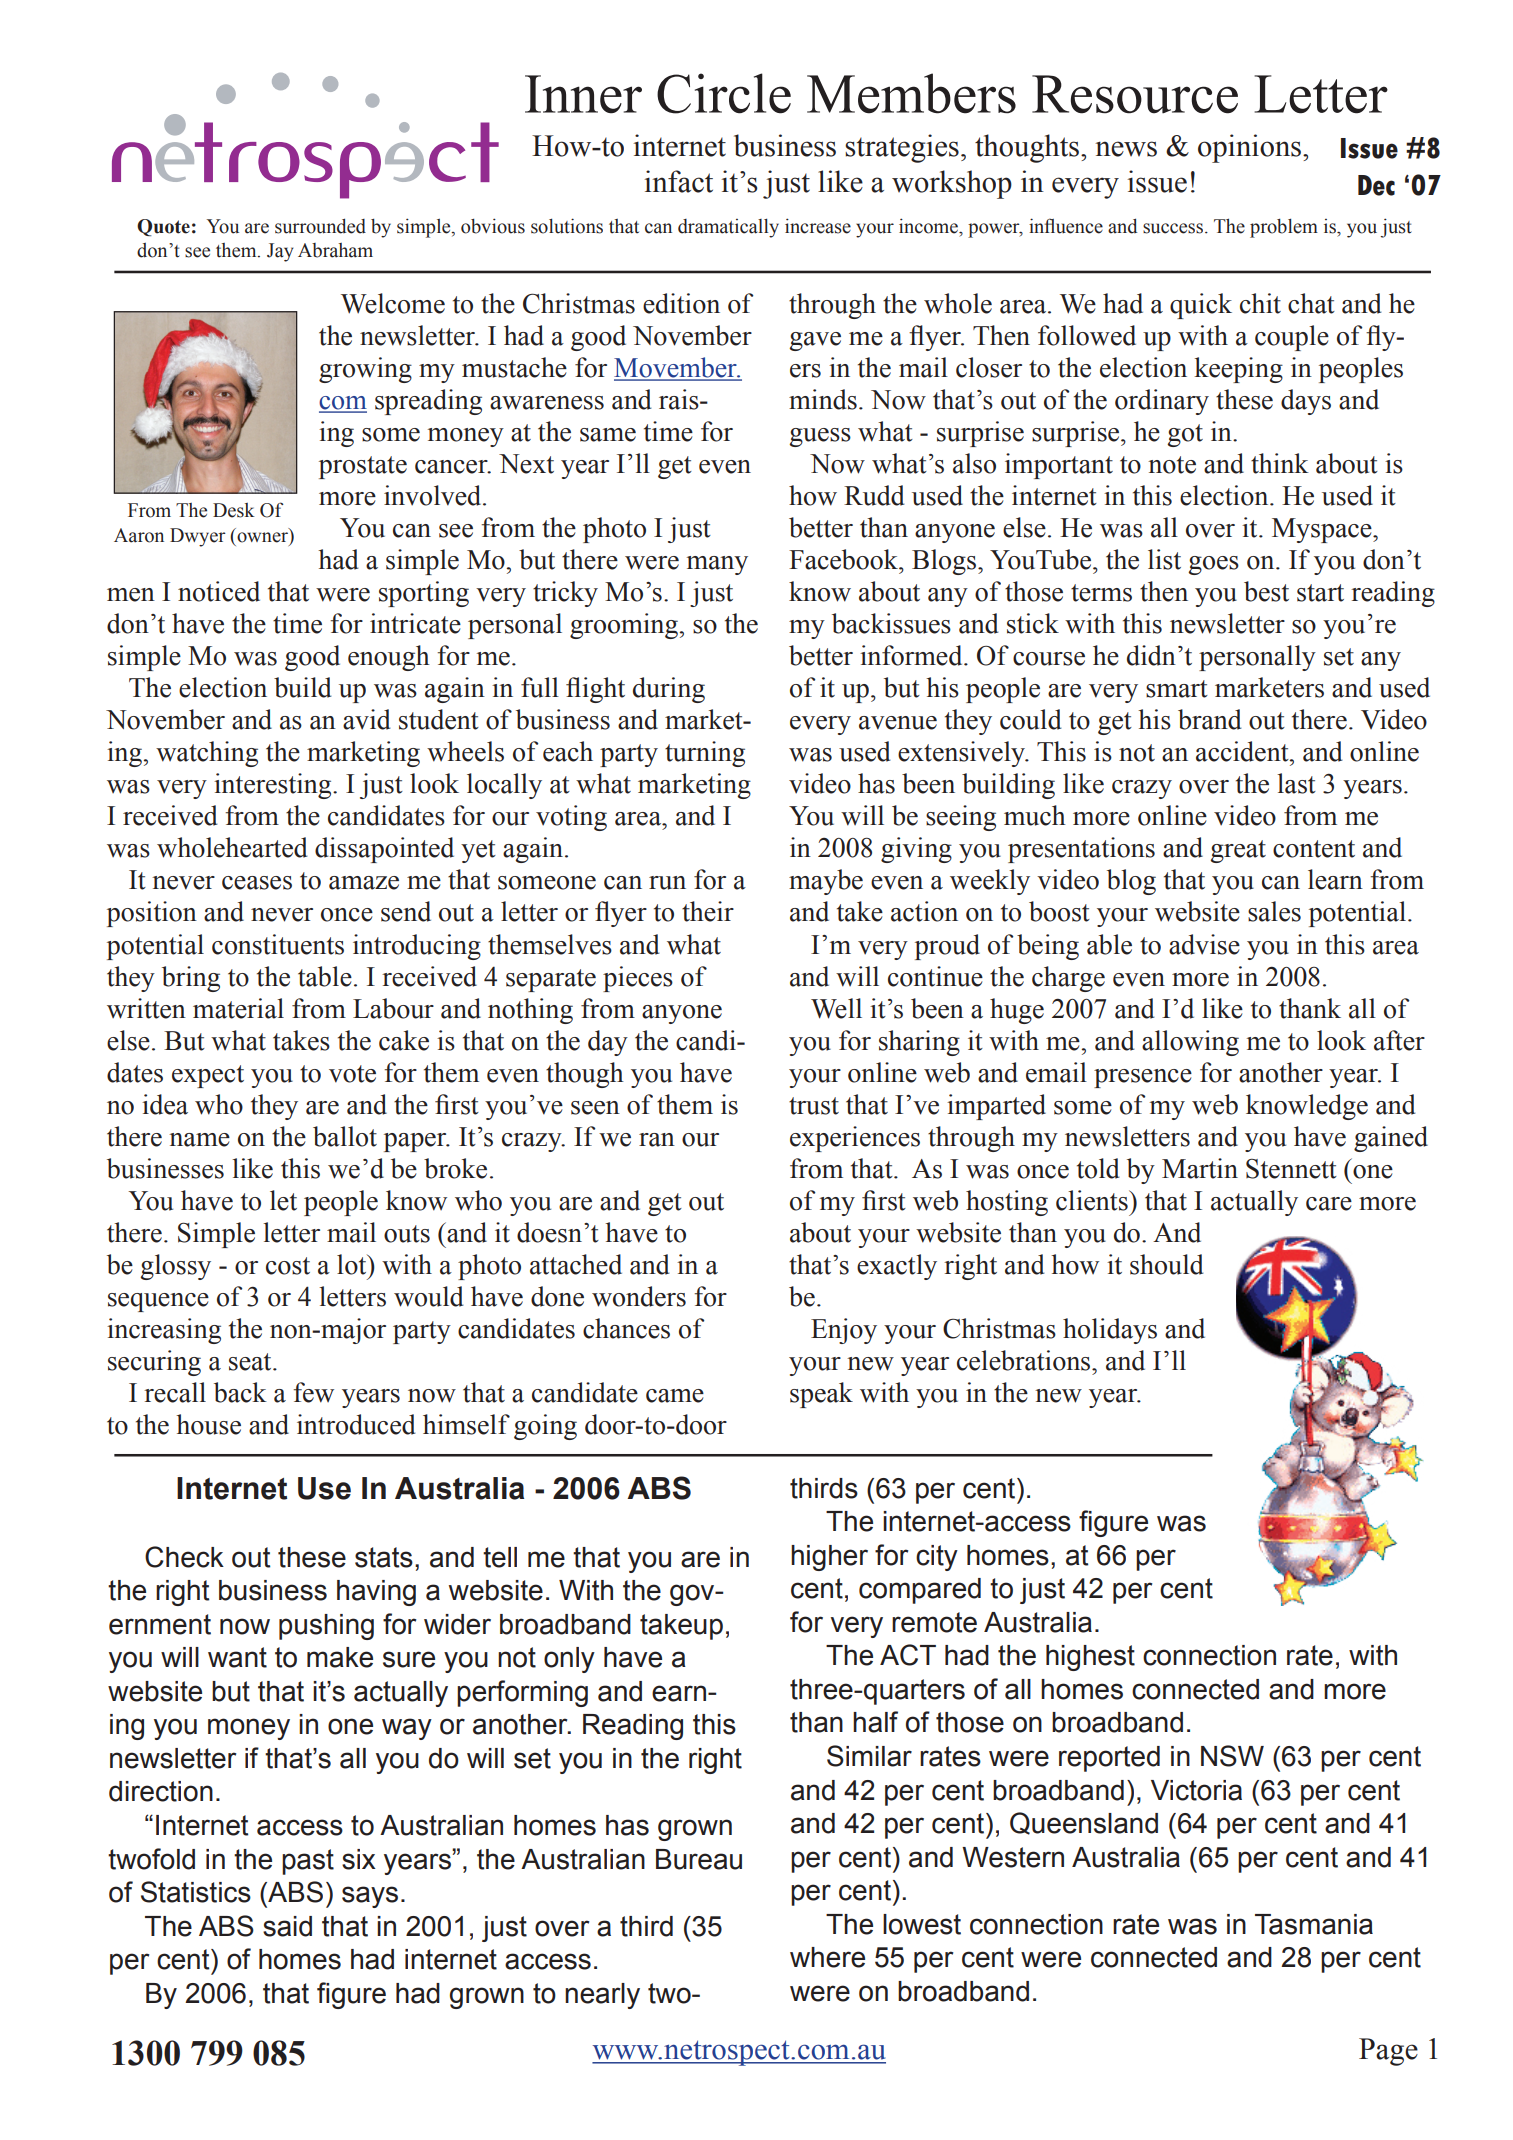 Image resolution: width=1513 pixels, height=2140 pixels. What do you see at coordinates (219, 591) in the screenshot?
I see `noticed` at bounding box center [219, 591].
